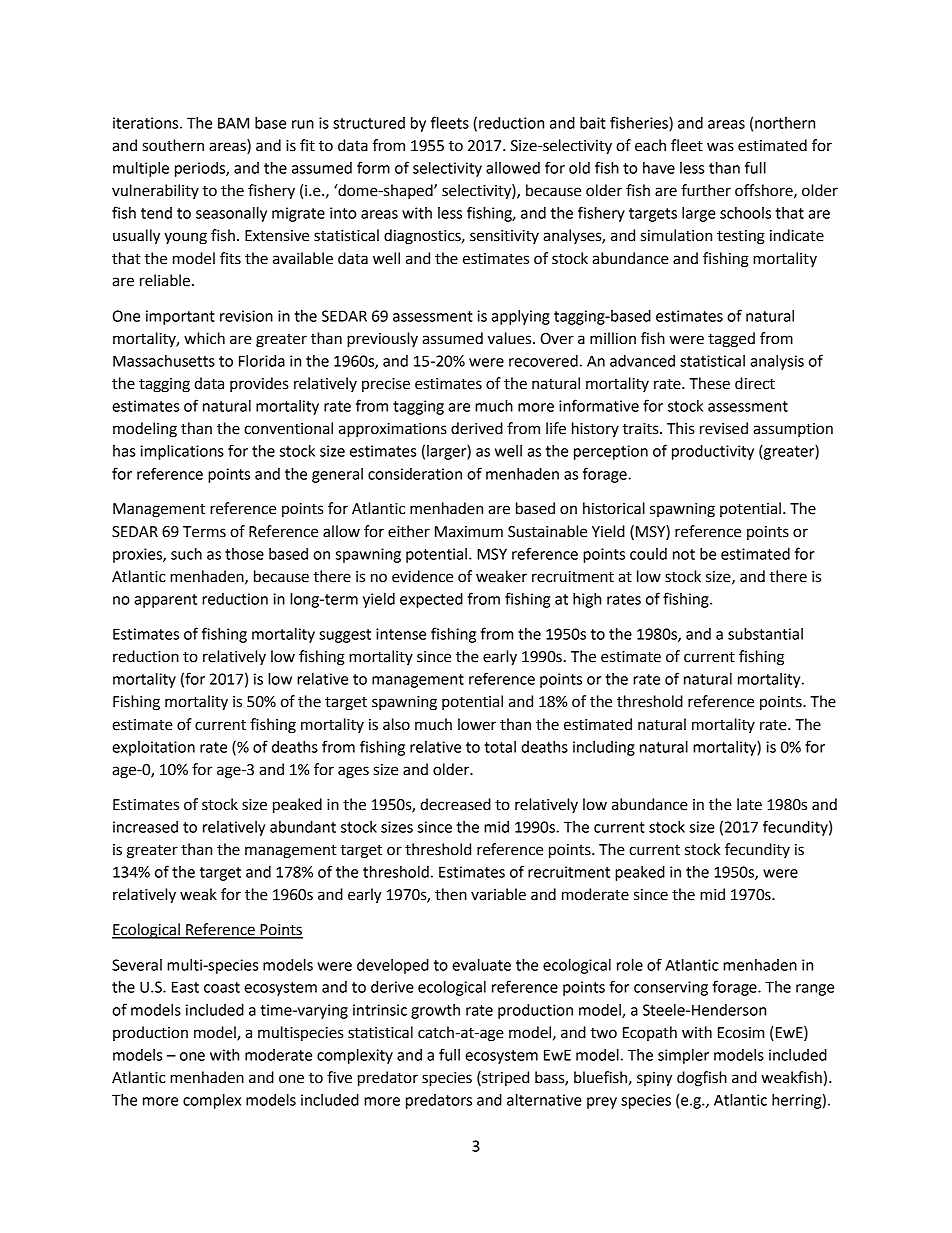  What do you see at coordinates (415, 474) in the screenshot?
I see `consideration` at bounding box center [415, 474].
